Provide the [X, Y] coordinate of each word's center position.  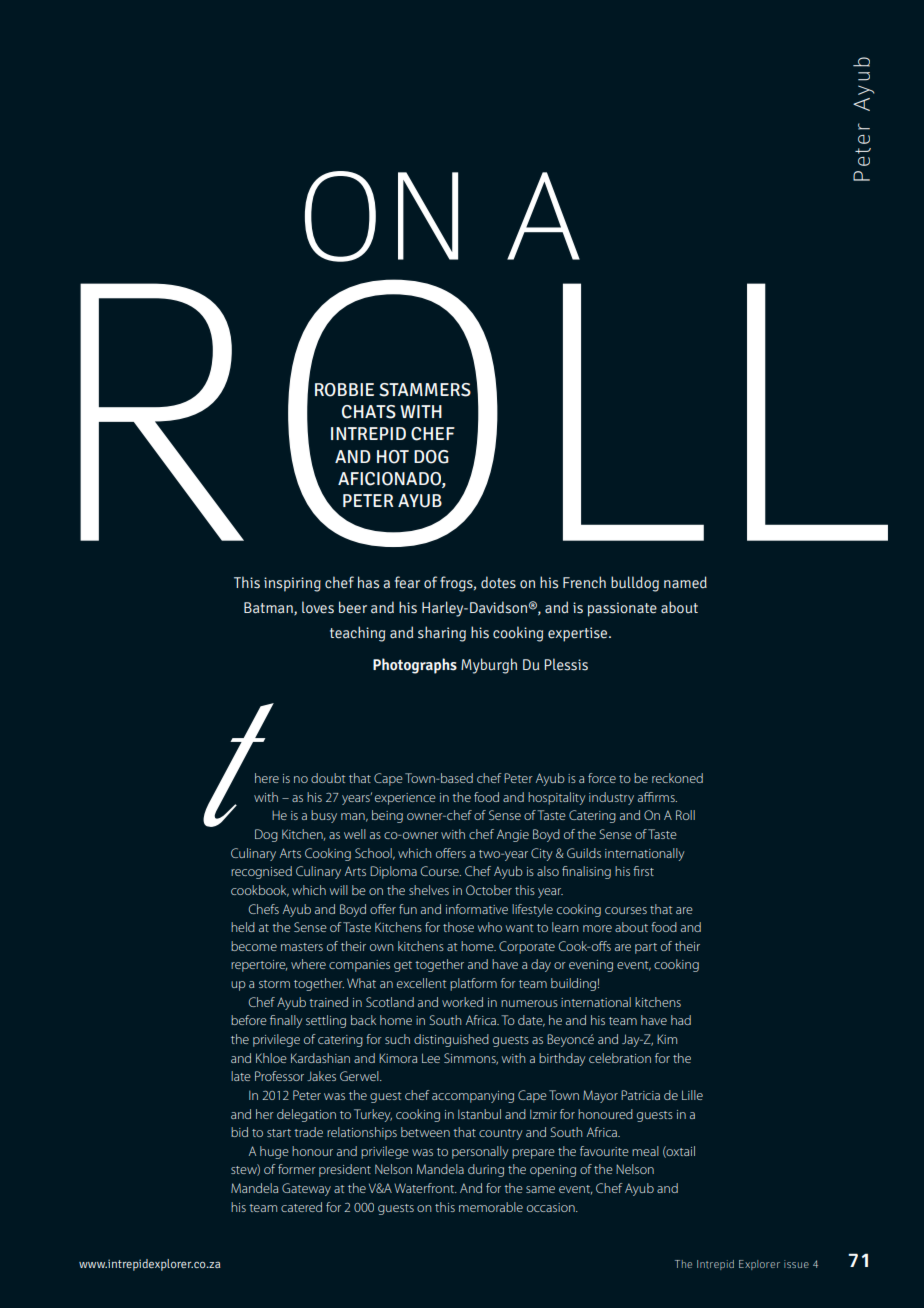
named [685, 582]
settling [326, 1021]
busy [324, 816]
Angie [513, 835]
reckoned [677, 778]
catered [301, 1207]
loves [318, 607]
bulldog [635, 584]
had [681, 1020]
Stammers [425, 390]
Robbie [344, 390]
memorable [491, 1207]
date [531, 1021]
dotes [498, 582]
